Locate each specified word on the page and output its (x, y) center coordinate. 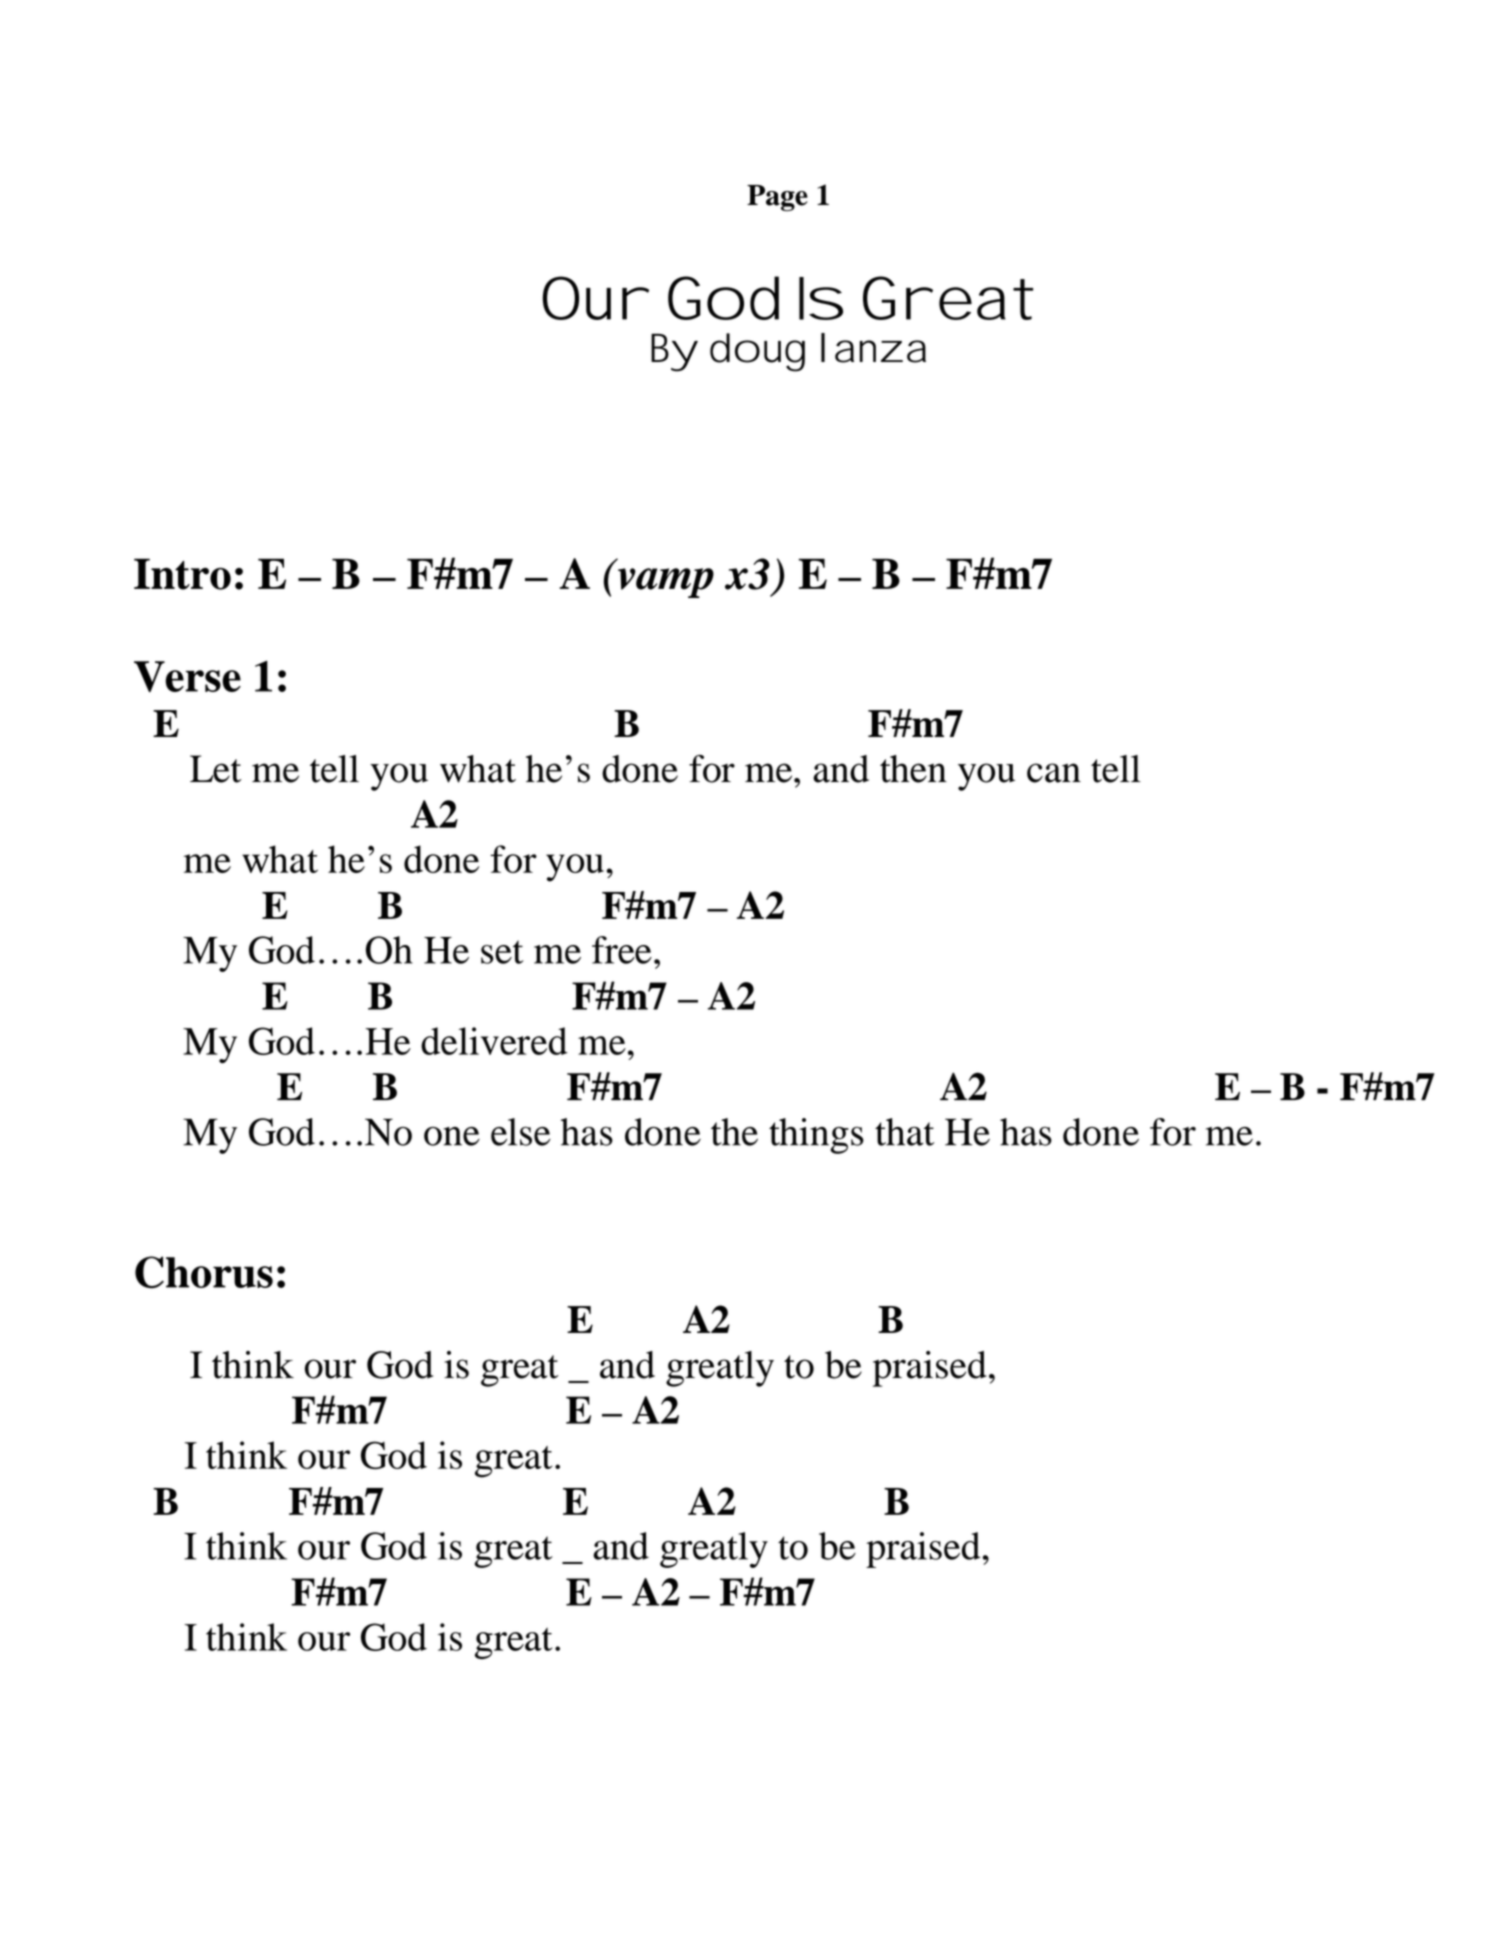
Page (777, 198)
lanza (873, 348)
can (1054, 773)
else (521, 1132)
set (502, 952)
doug (757, 352)
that (904, 1132)
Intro (182, 574)
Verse (187, 676)
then (913, 769)
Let (216, 769)
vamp (666, 583)
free (622, 950)
